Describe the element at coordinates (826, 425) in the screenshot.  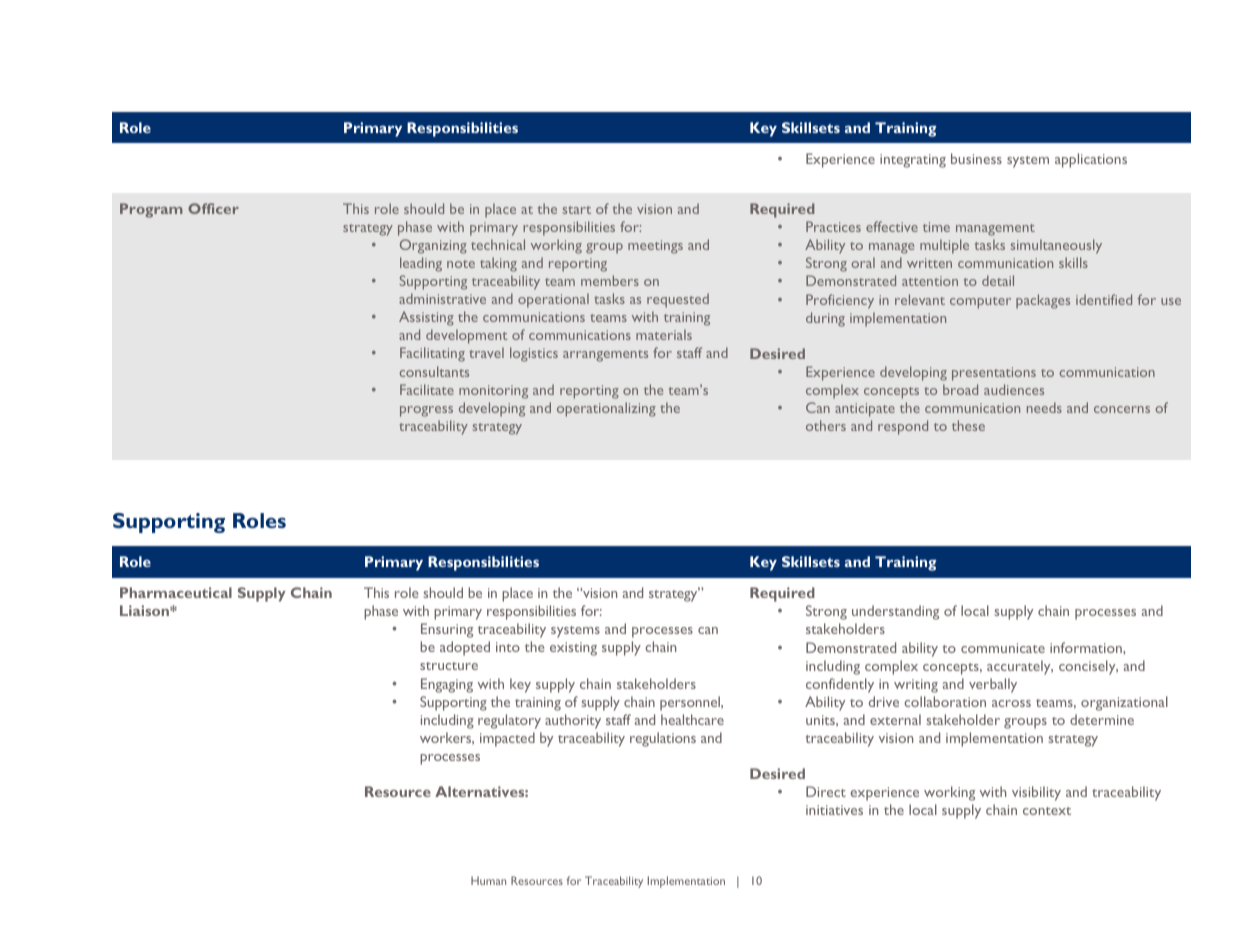
I see `others` at that location.
